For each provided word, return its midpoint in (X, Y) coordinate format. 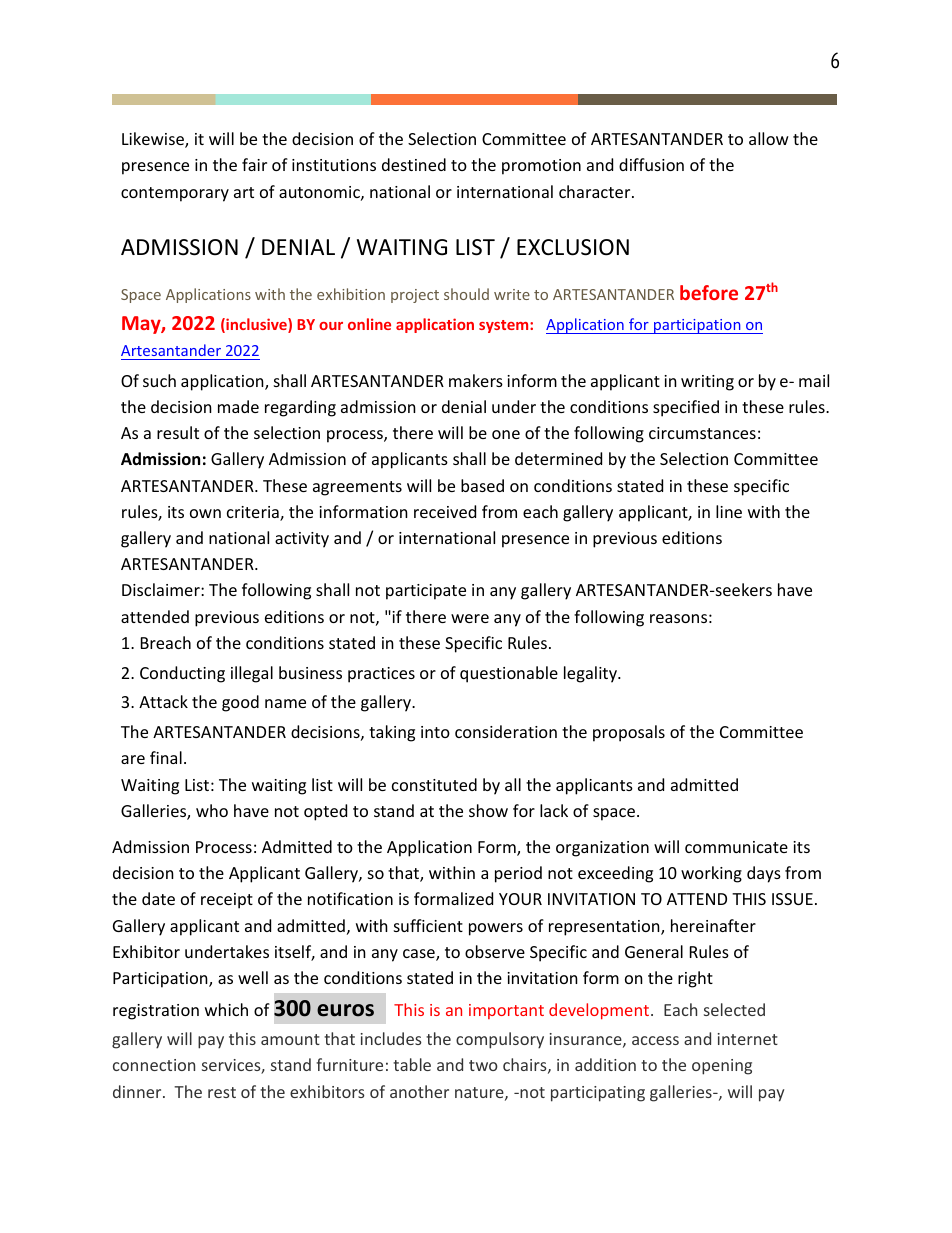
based (482, 485)
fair (254, 164)
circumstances (702, 433)
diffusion (651, 164)
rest (222, 1092)
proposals (629, 733)
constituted (434, 784)
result (178, 432)
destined (414, 164)
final (166, 757)
